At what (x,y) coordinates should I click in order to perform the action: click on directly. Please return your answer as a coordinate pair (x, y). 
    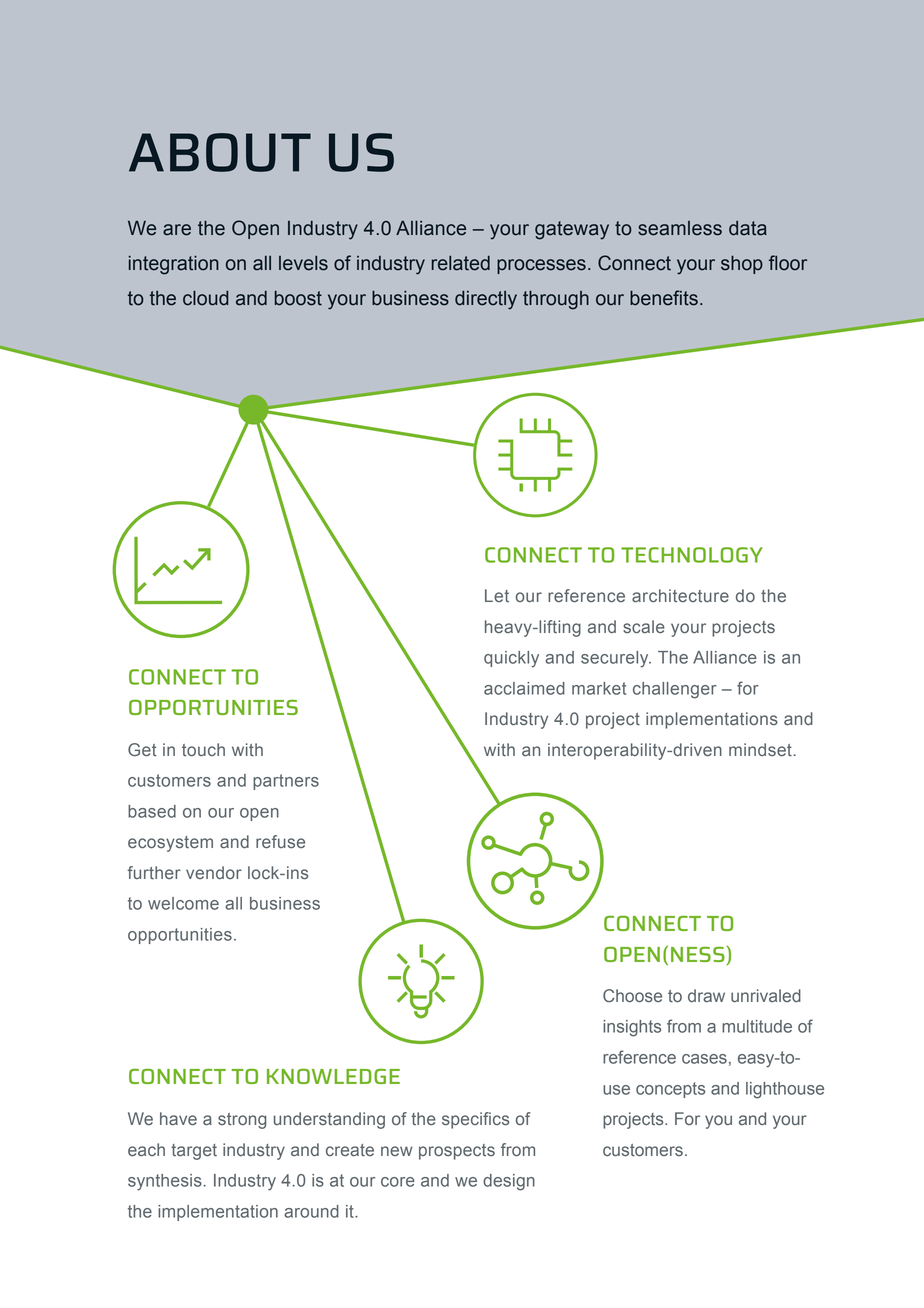
    Looking at the image, I should click on (486, 300).
